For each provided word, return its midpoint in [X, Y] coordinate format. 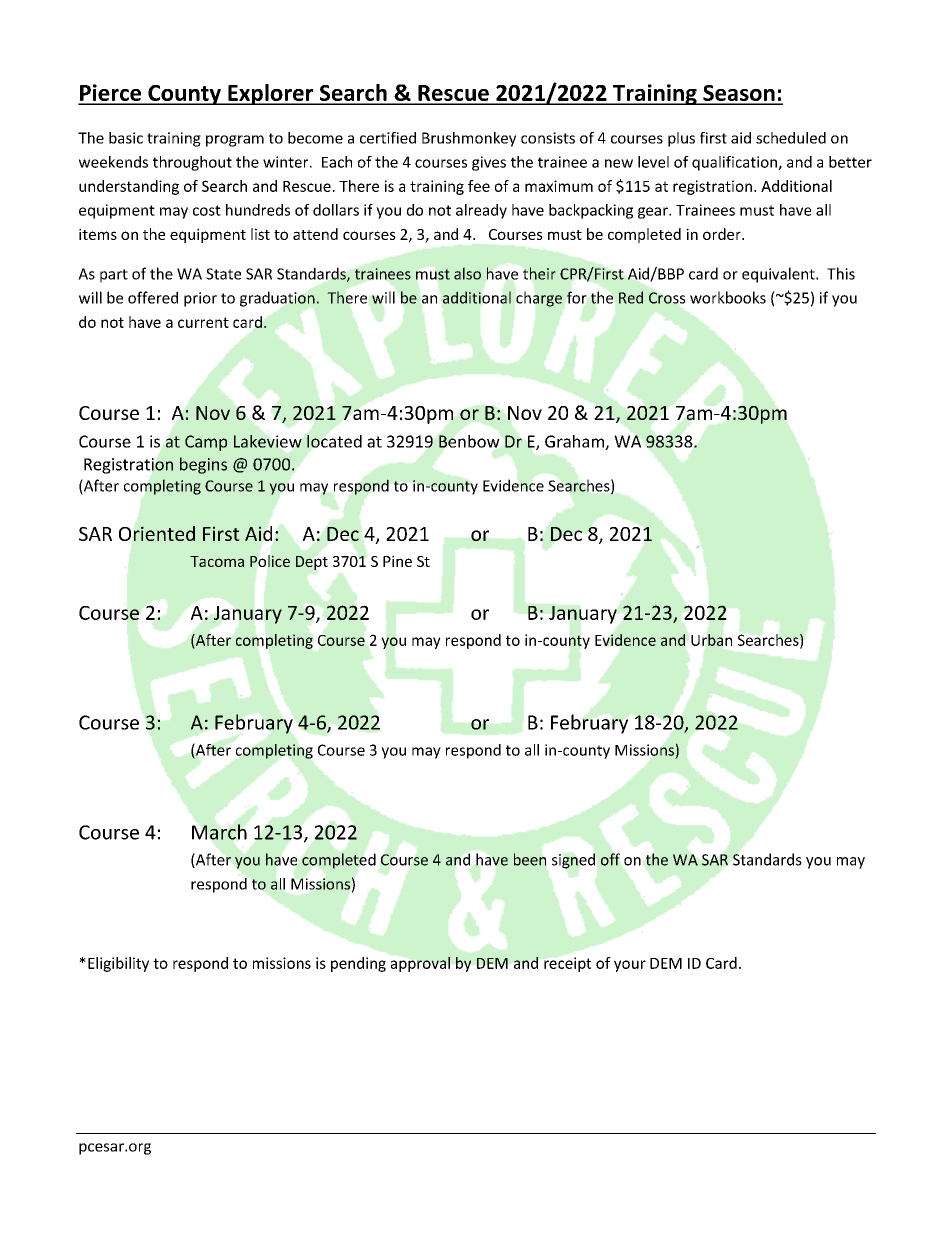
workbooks [728, 297]
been [530, 859]
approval [420, 964]
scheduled [791, 138]
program [235, 141]
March [219, 832]
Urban [711, 640]
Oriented [157, 533]
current [203, 322]
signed [573, 861]
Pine [397, 561]
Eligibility [118, 964]
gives [489, 163]
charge [539, 299]
